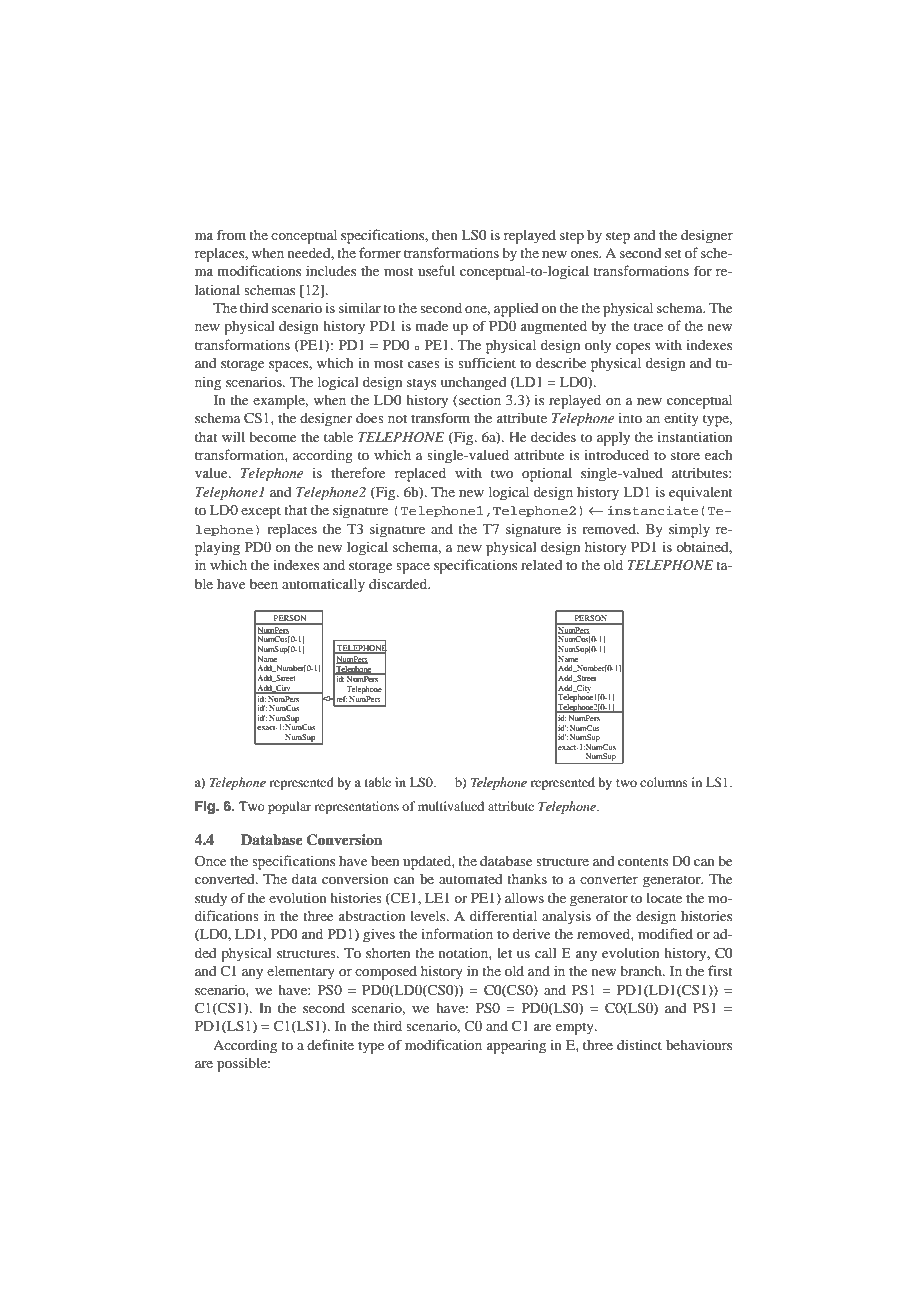 Image resolution: width=924 pixels, height=1308 pixels. What do you see at coordinates (399, 583) in the document?
I see `discarded` at bounding box center [399, 583].
